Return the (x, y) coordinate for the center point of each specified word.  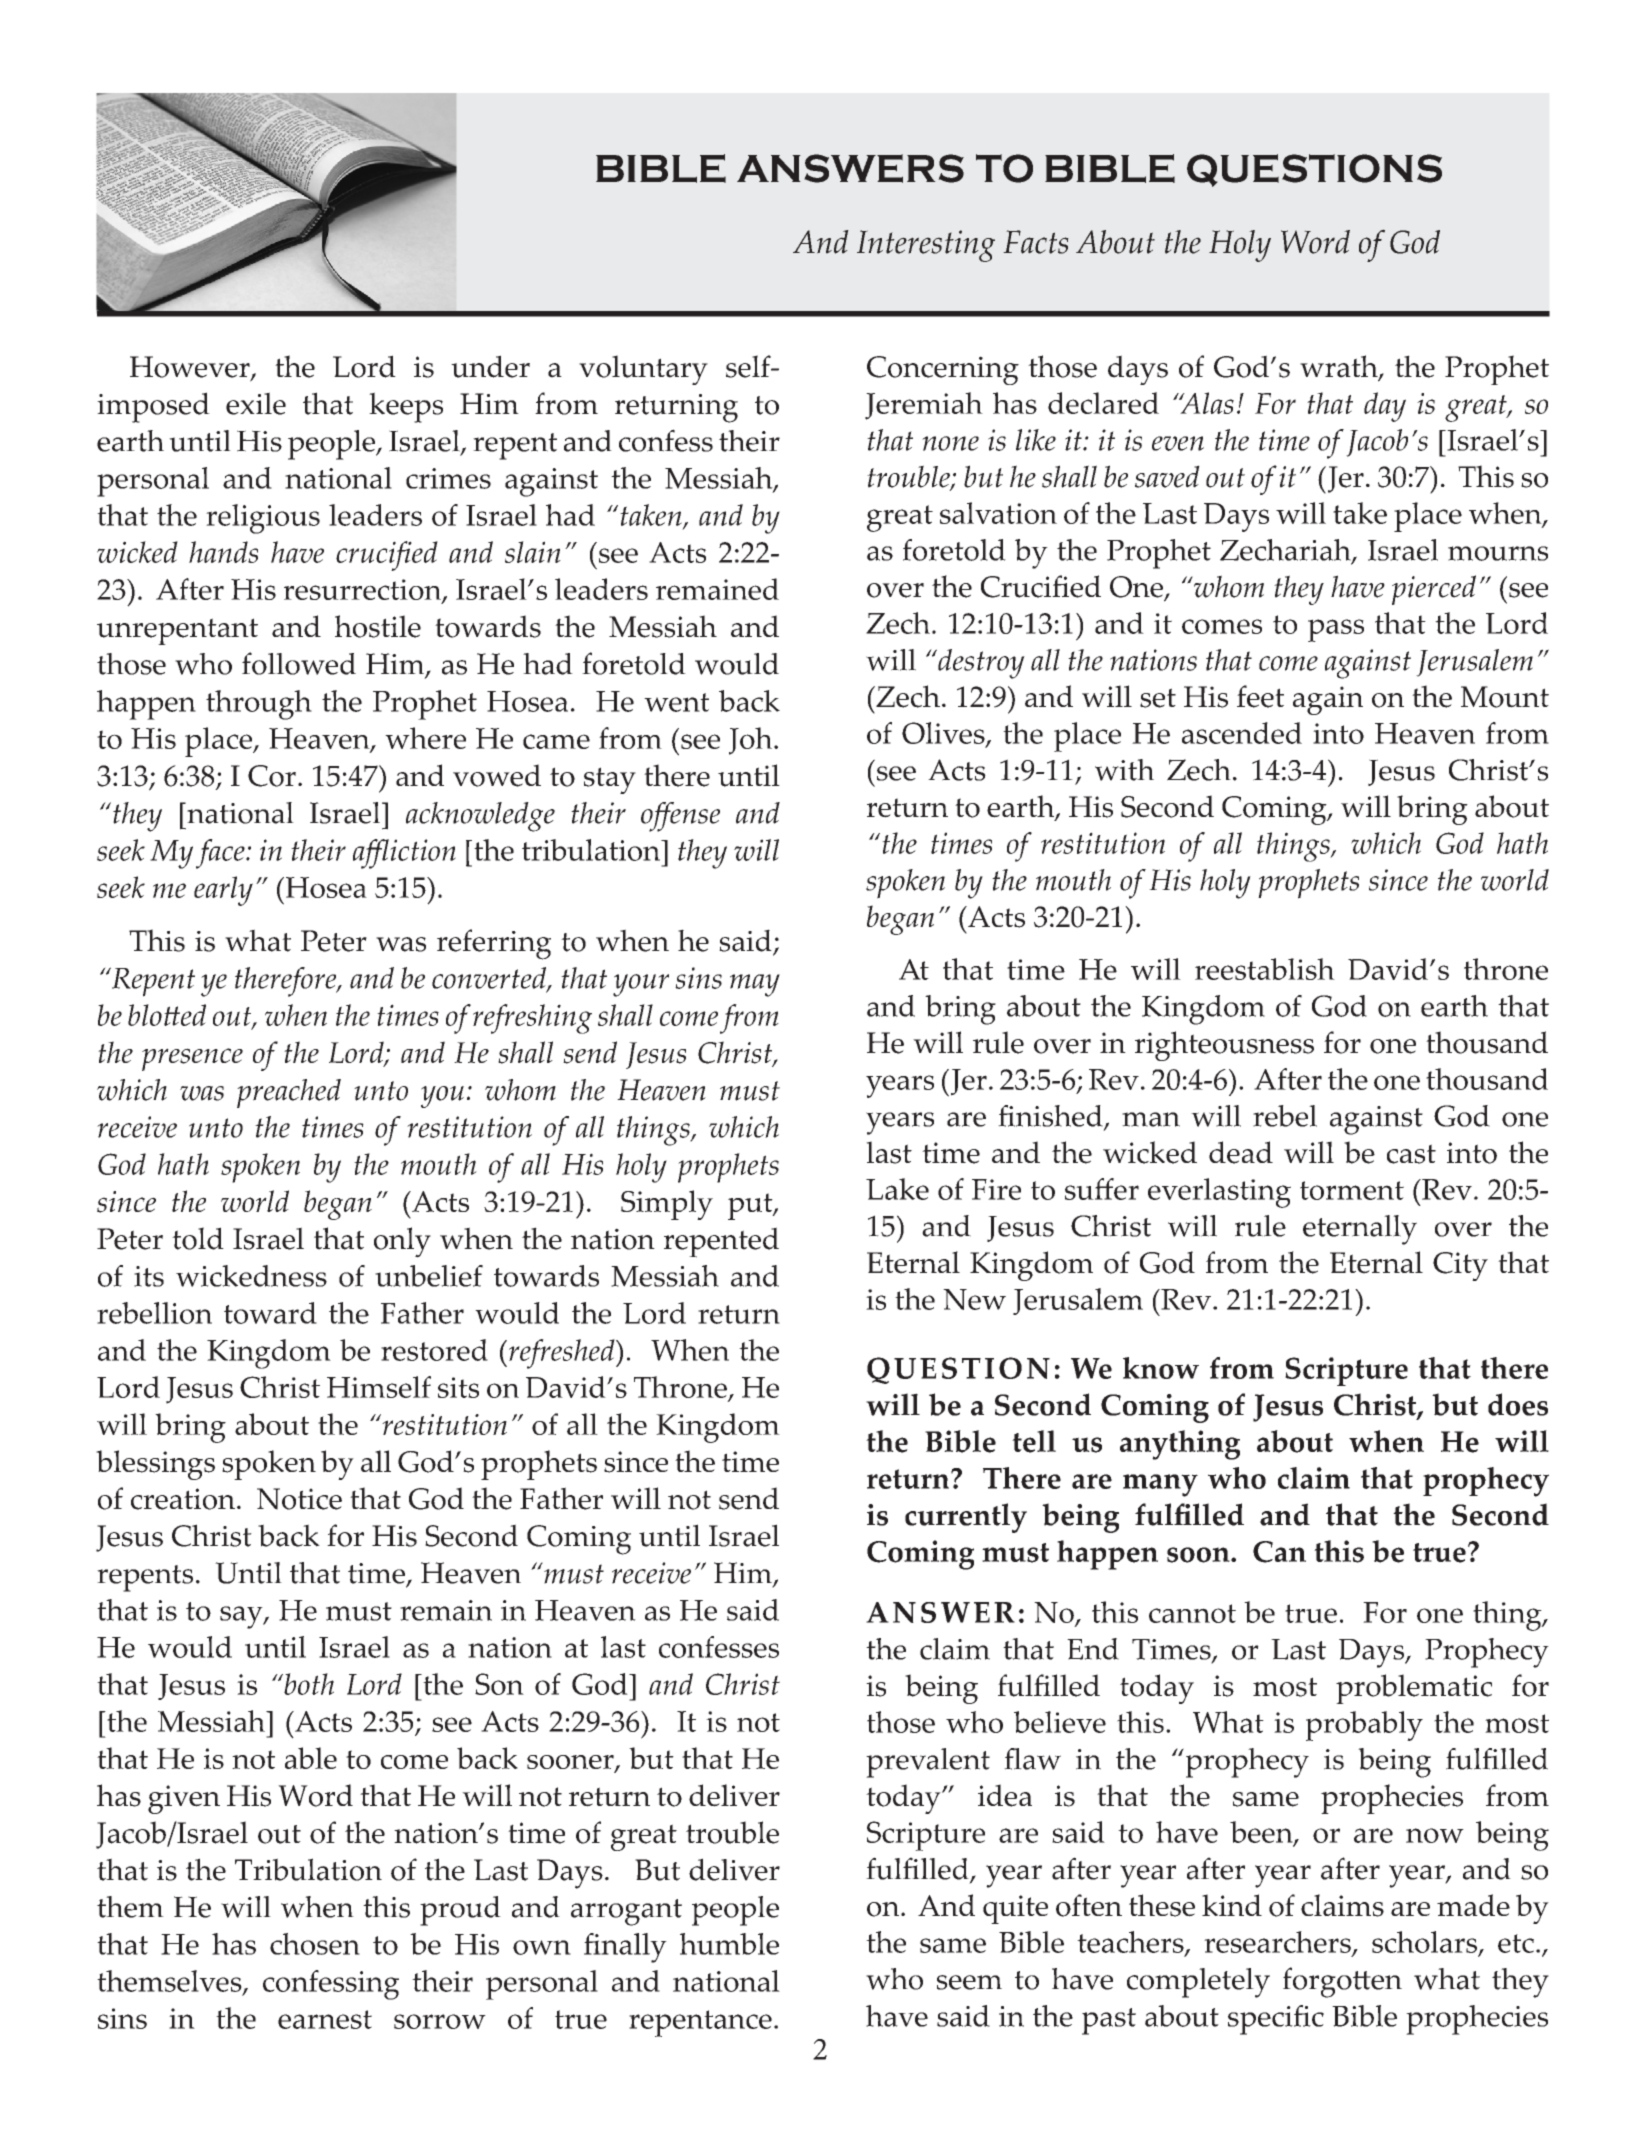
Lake (897, 1189)
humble (729, 1944)
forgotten (1342, 1982)
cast (1411, 1154)
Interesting (926, 246)
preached (289, 1093)
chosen (315, 1944)
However (191, 368)
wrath (1340, 367)
